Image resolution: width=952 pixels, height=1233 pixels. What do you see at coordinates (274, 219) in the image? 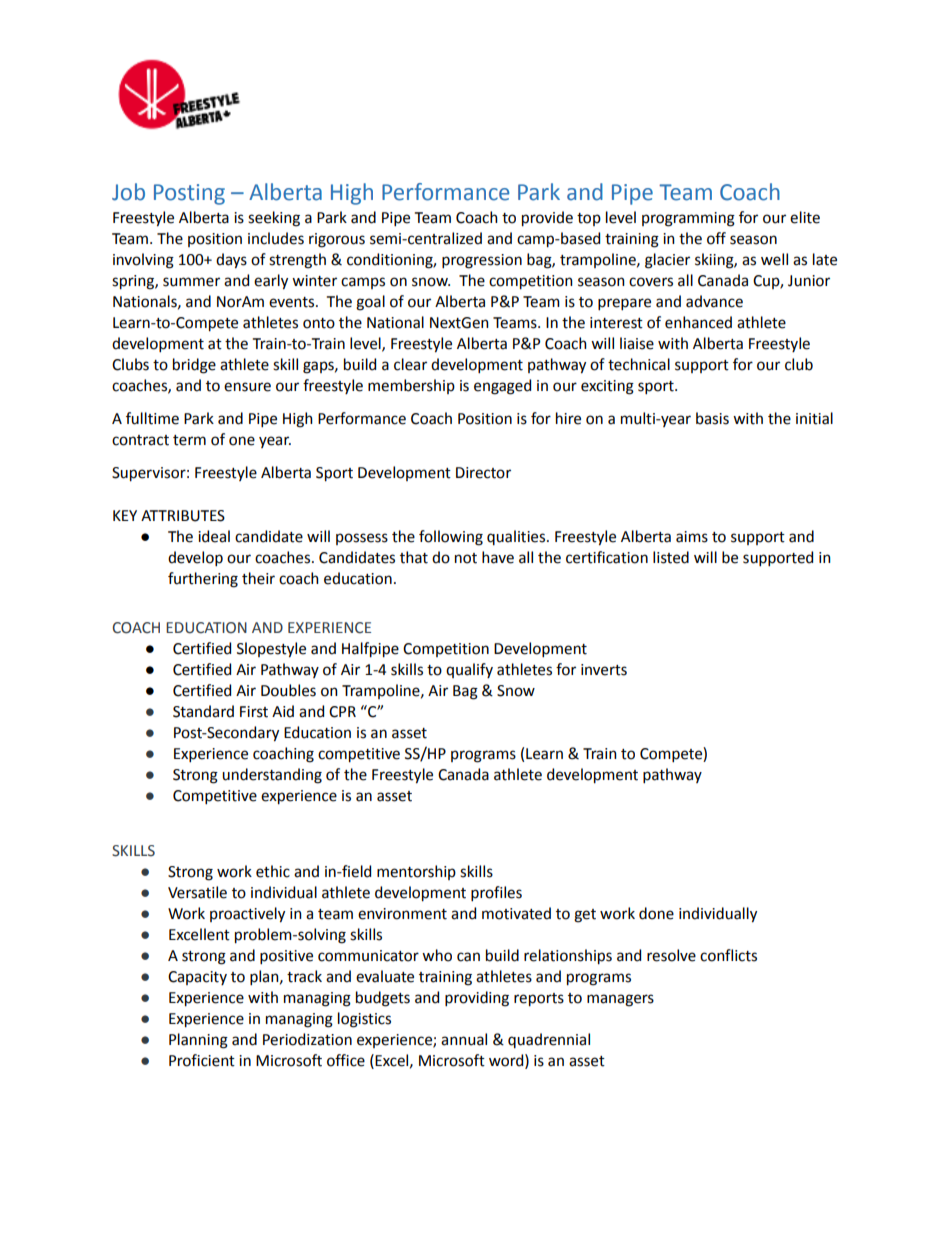
I see `seeking` at bounding box center [274, 219].
